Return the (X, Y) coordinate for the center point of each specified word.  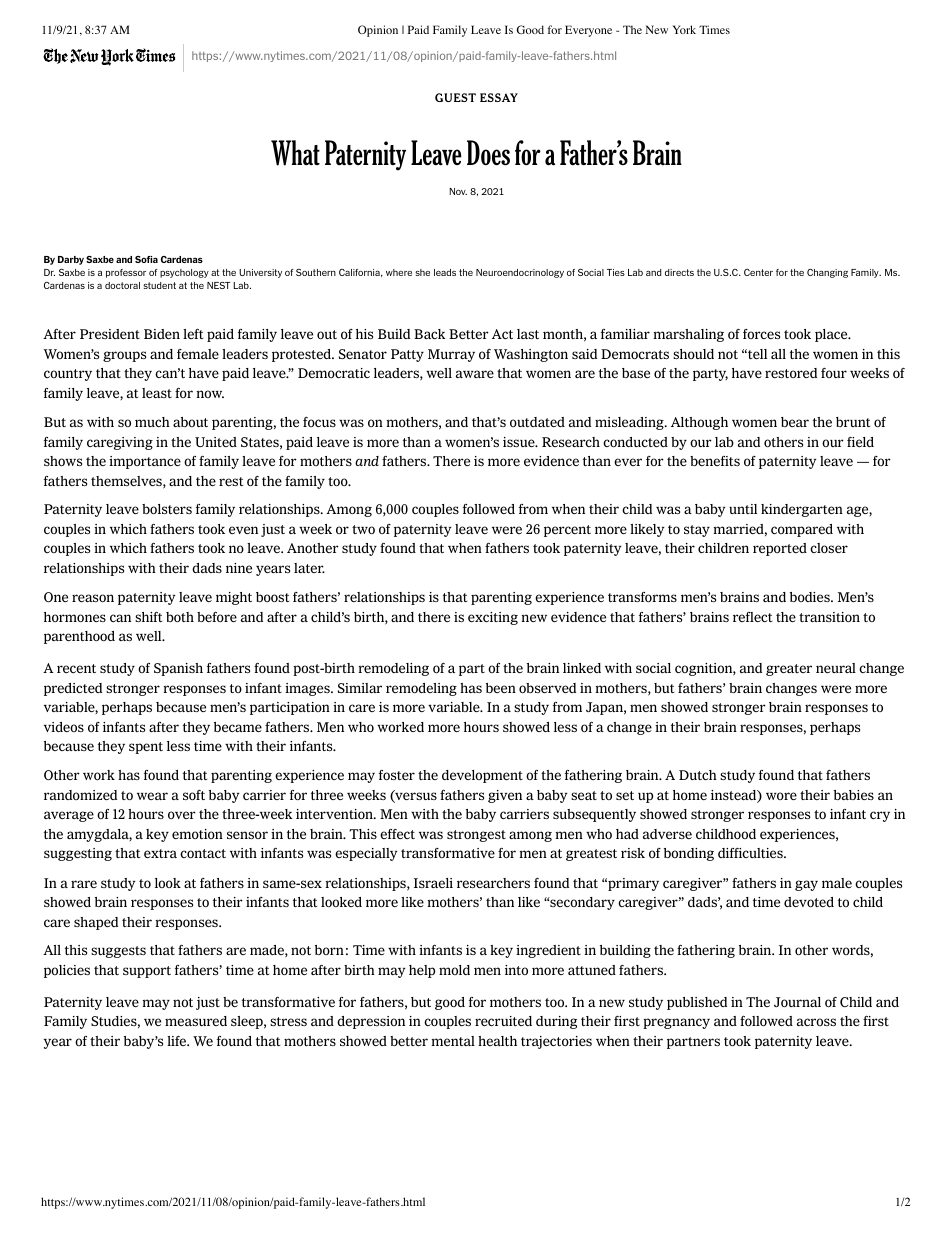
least (157, 393)
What (295, 153)
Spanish (178, 669)
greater (789, 670)
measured (196, 1021)
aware (475, 374)
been (501, 688)
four (834, 373)
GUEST (455, 97)
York (684, 29)
